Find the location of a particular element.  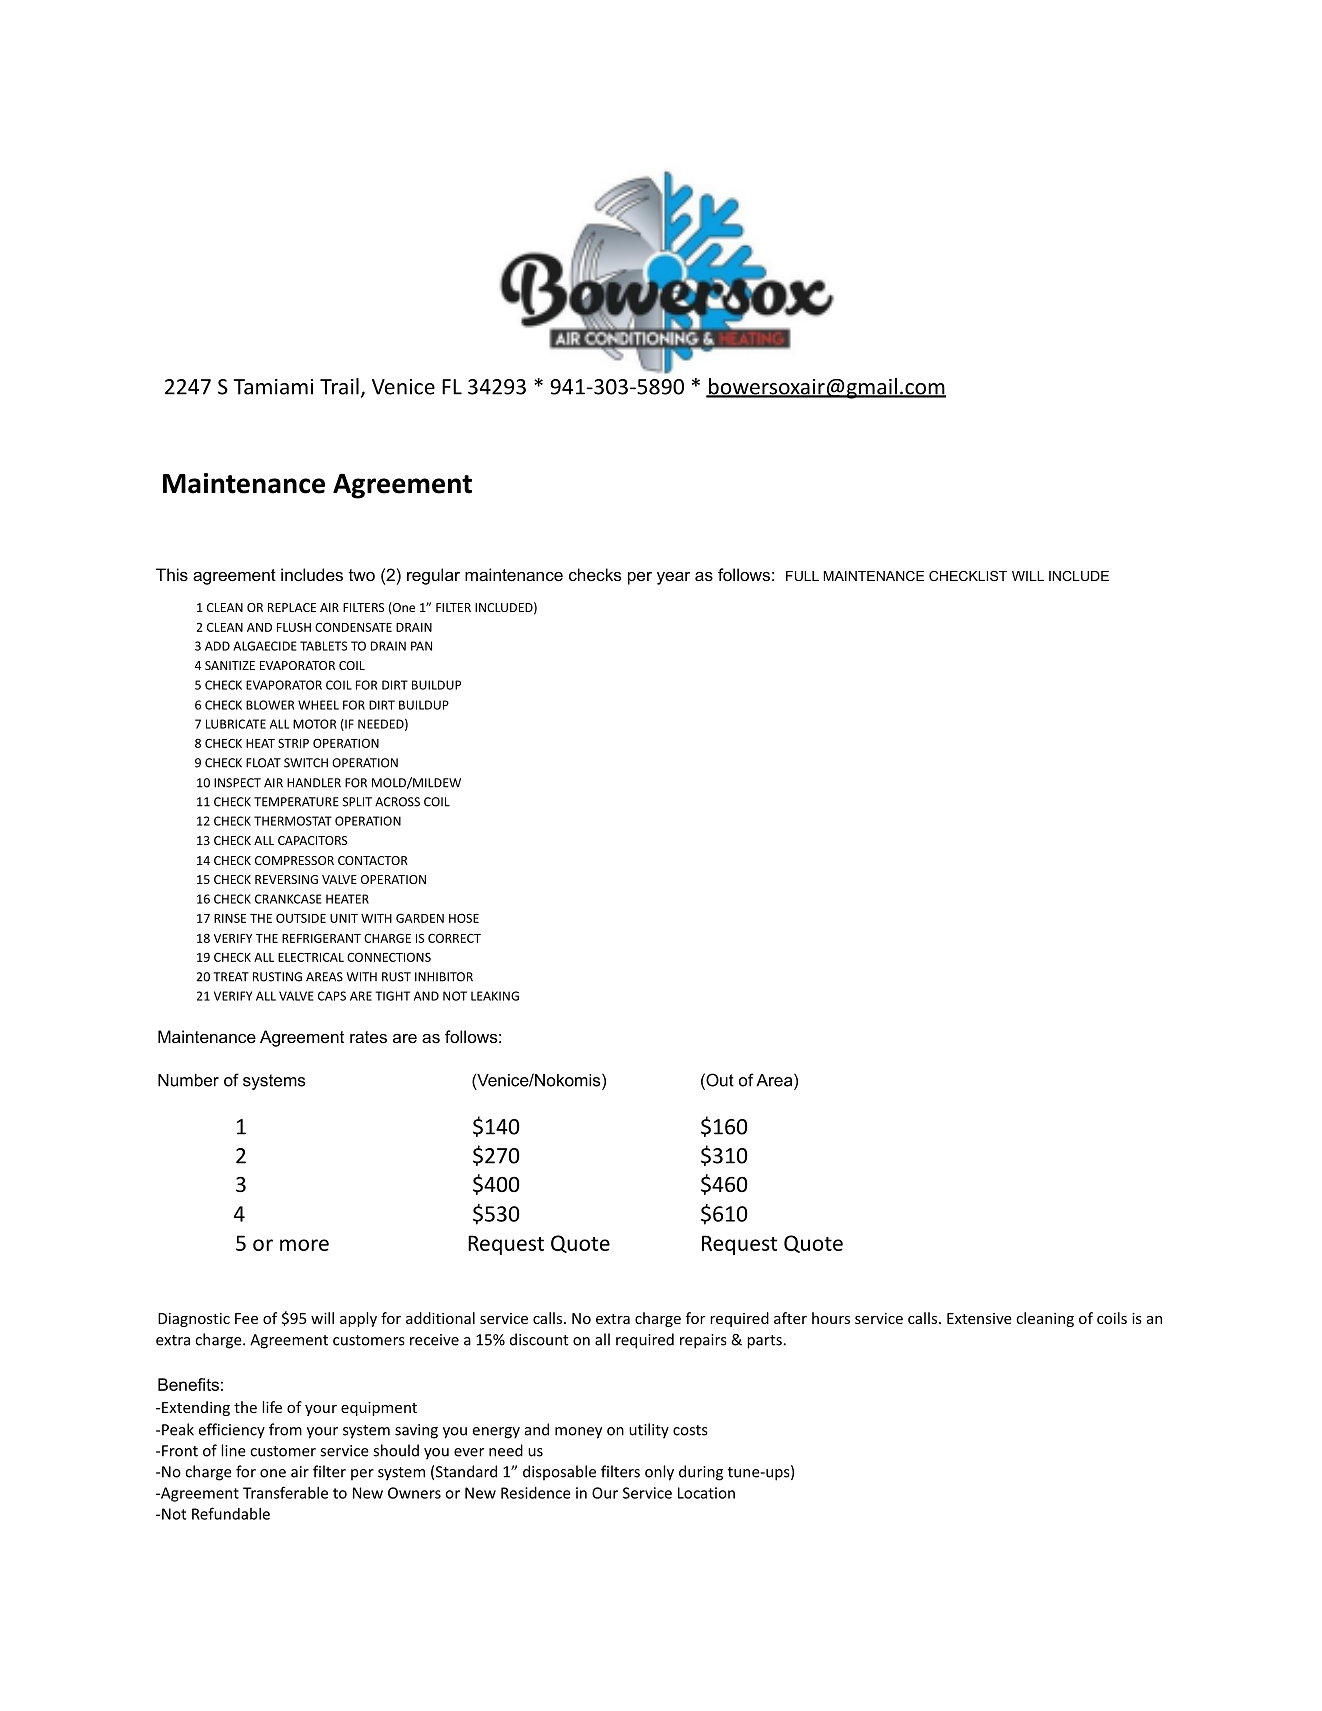

PAN is located at coordinates (421, 646).
